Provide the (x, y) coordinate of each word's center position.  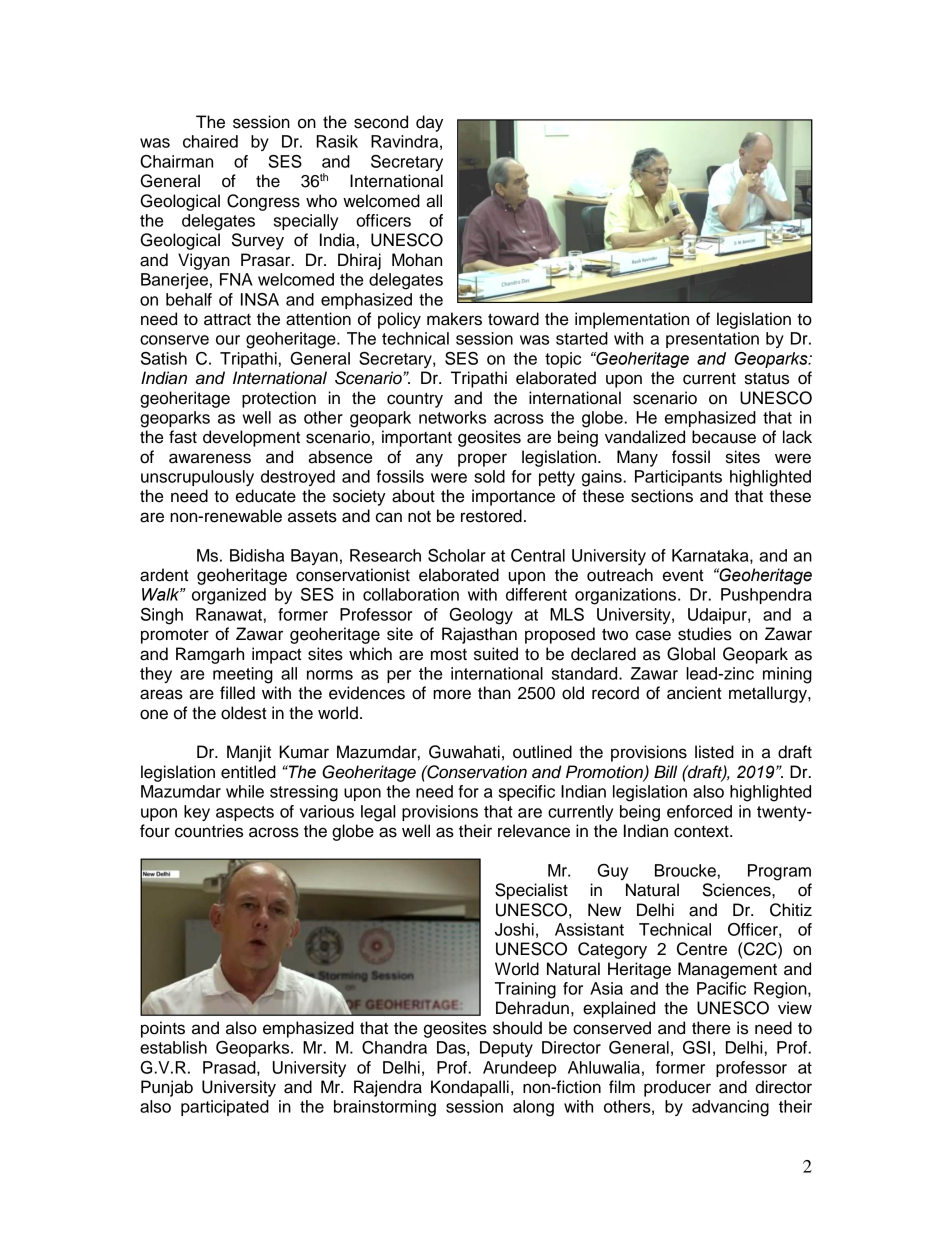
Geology (481, 616)
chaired (210, 141)
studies (705, 634)
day (429, 123)
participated (225, 1108)
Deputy (506, 1049)
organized (229, 596)
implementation (632, 320)
